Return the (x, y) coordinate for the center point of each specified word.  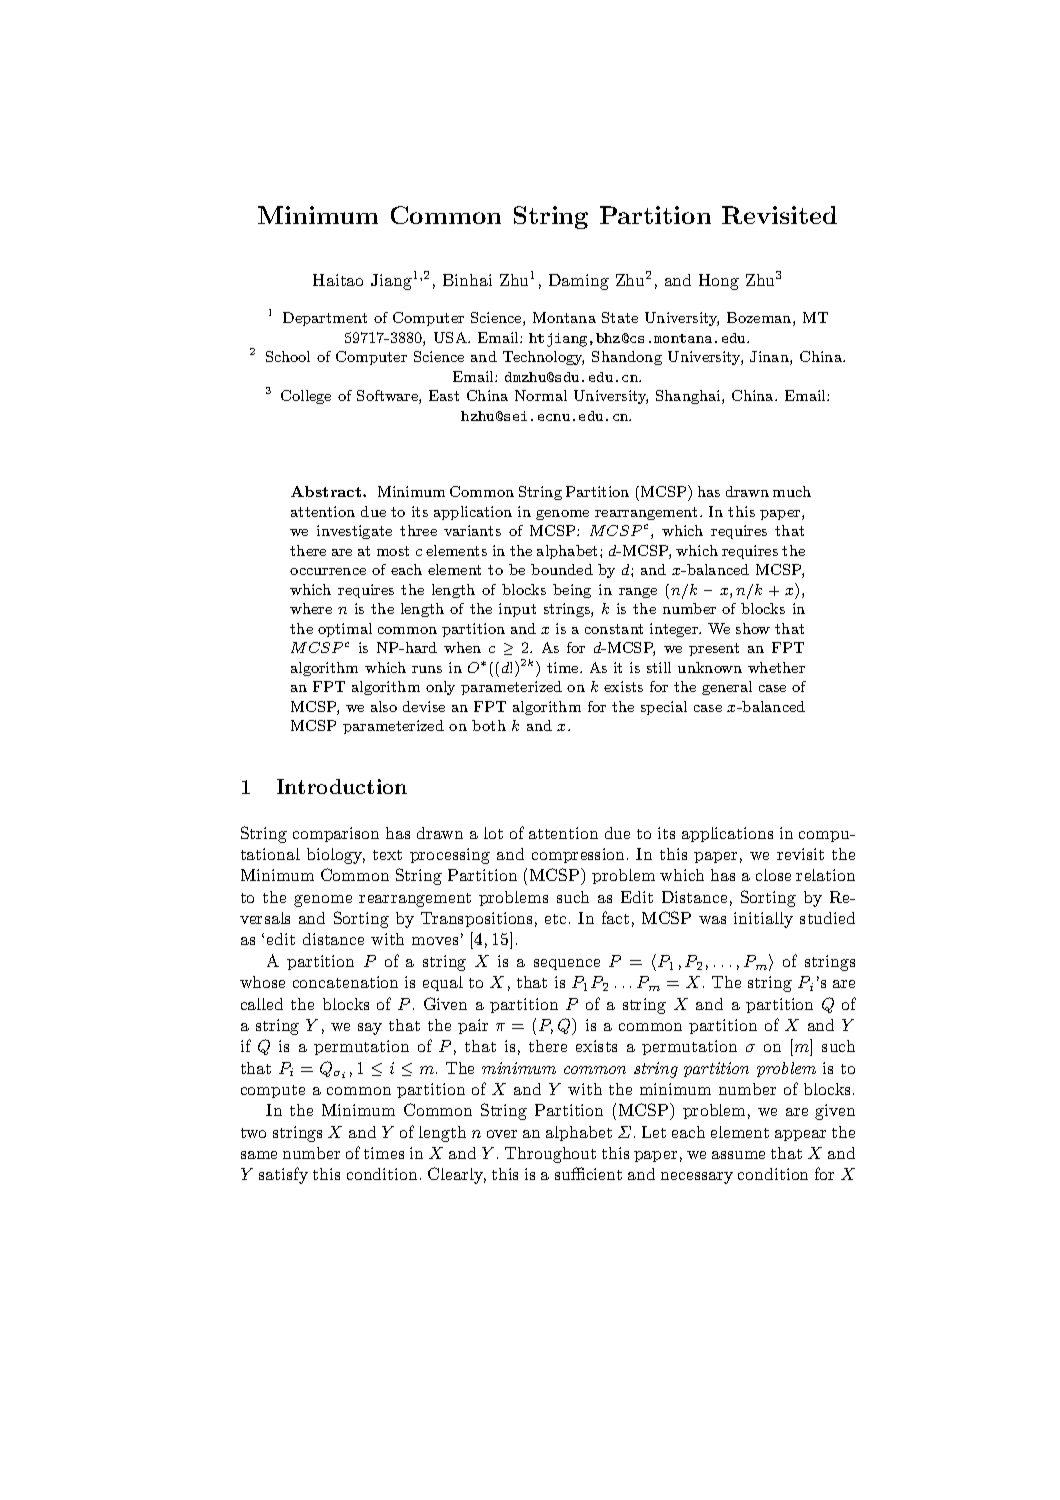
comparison (336, 834)
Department (325, 319)
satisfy (283, 1175)
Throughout (550, 1155)
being (572, 591)
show (753, 628)
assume (738, 1155)
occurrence (328, 571)
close (773, 875)
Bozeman (760, 319)
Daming (579, 282)
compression (580, 855)
